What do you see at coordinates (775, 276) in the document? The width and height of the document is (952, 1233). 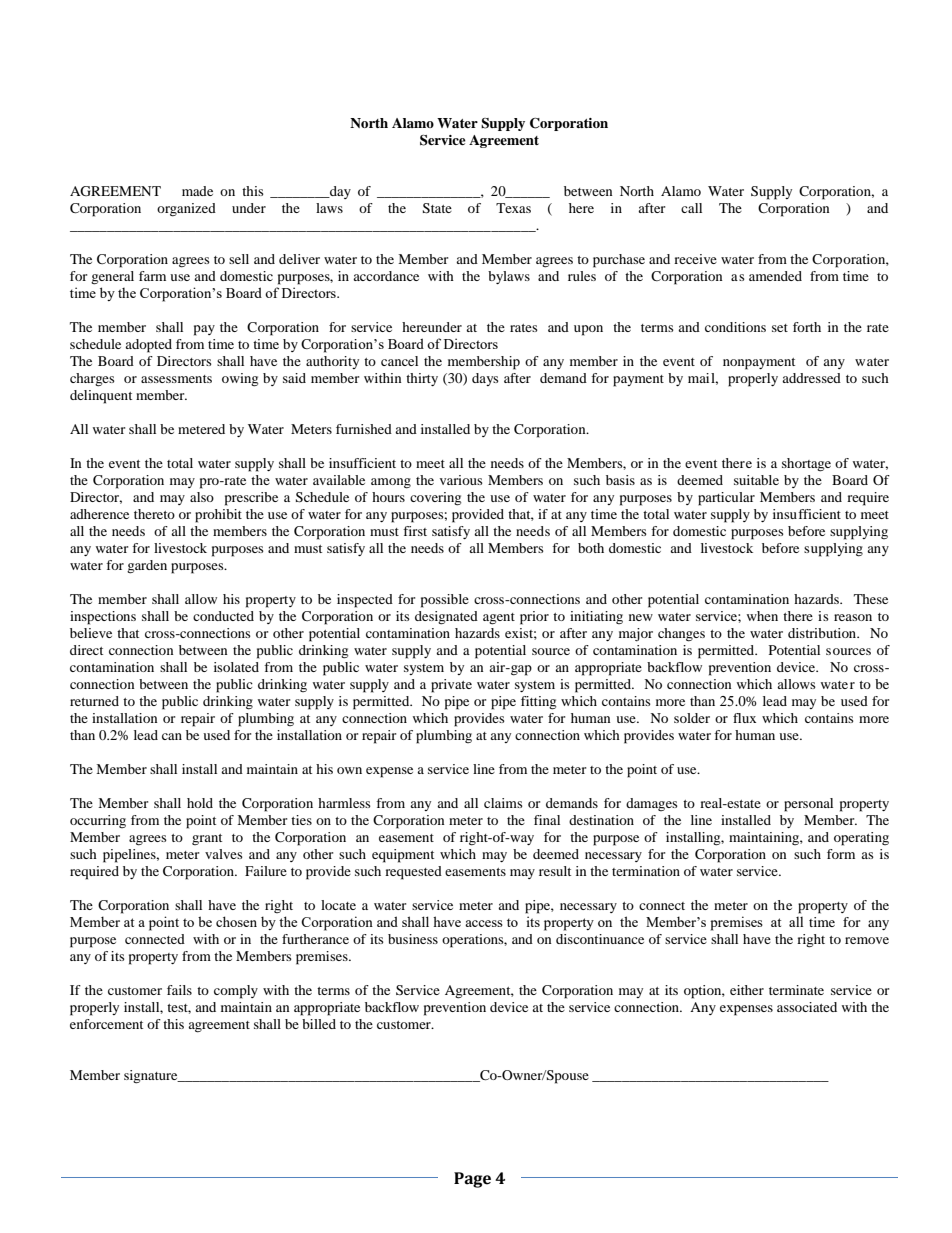 I see `amended` at bounding box center [775, 276].
